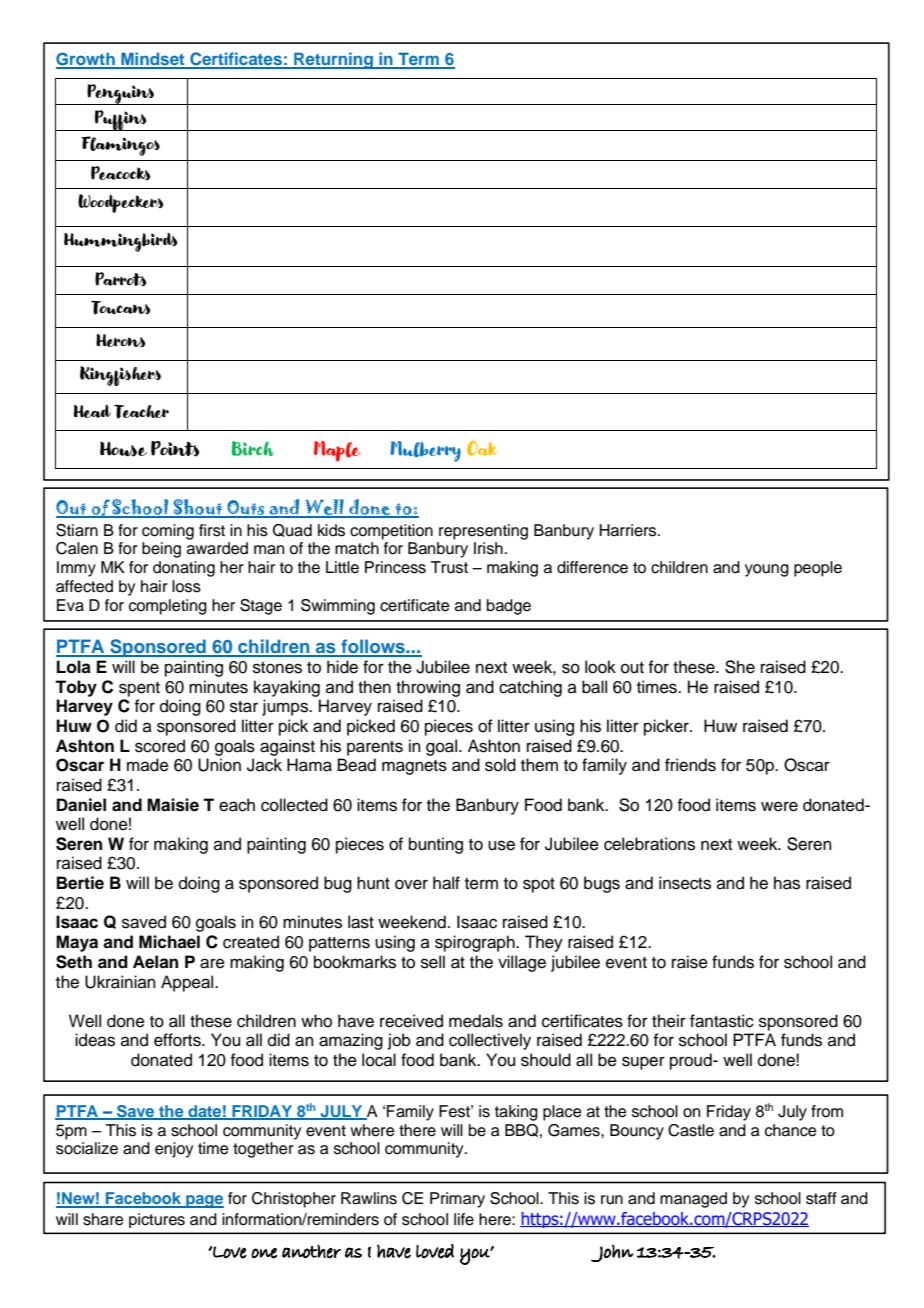 Image resolution: width=924 pixels, height=1308 pixels. I want to click on Appeal, so click(188, 983).
